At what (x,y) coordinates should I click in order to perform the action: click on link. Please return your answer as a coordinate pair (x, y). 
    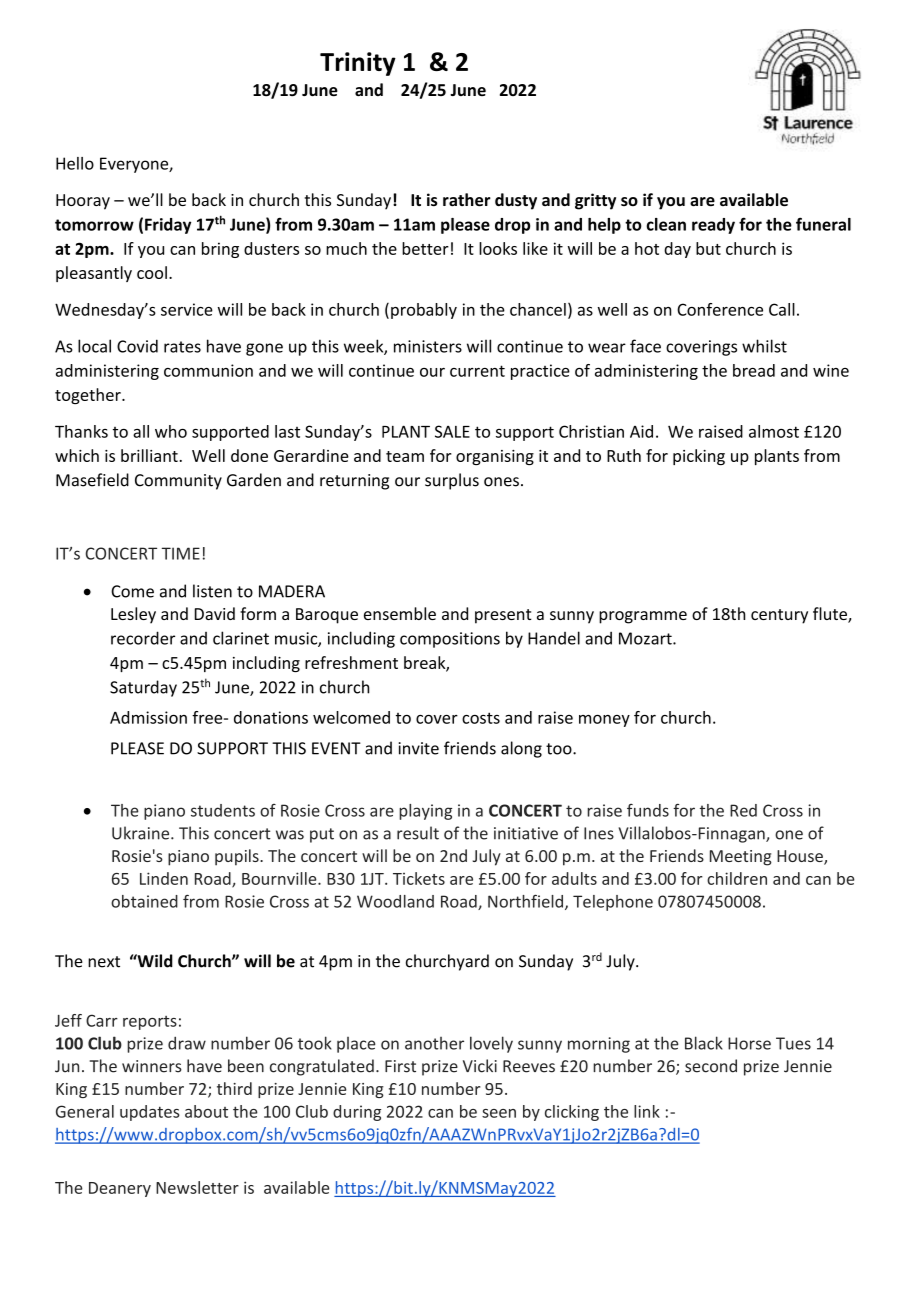
    Looking at the image, I should click on (647, 1111).
